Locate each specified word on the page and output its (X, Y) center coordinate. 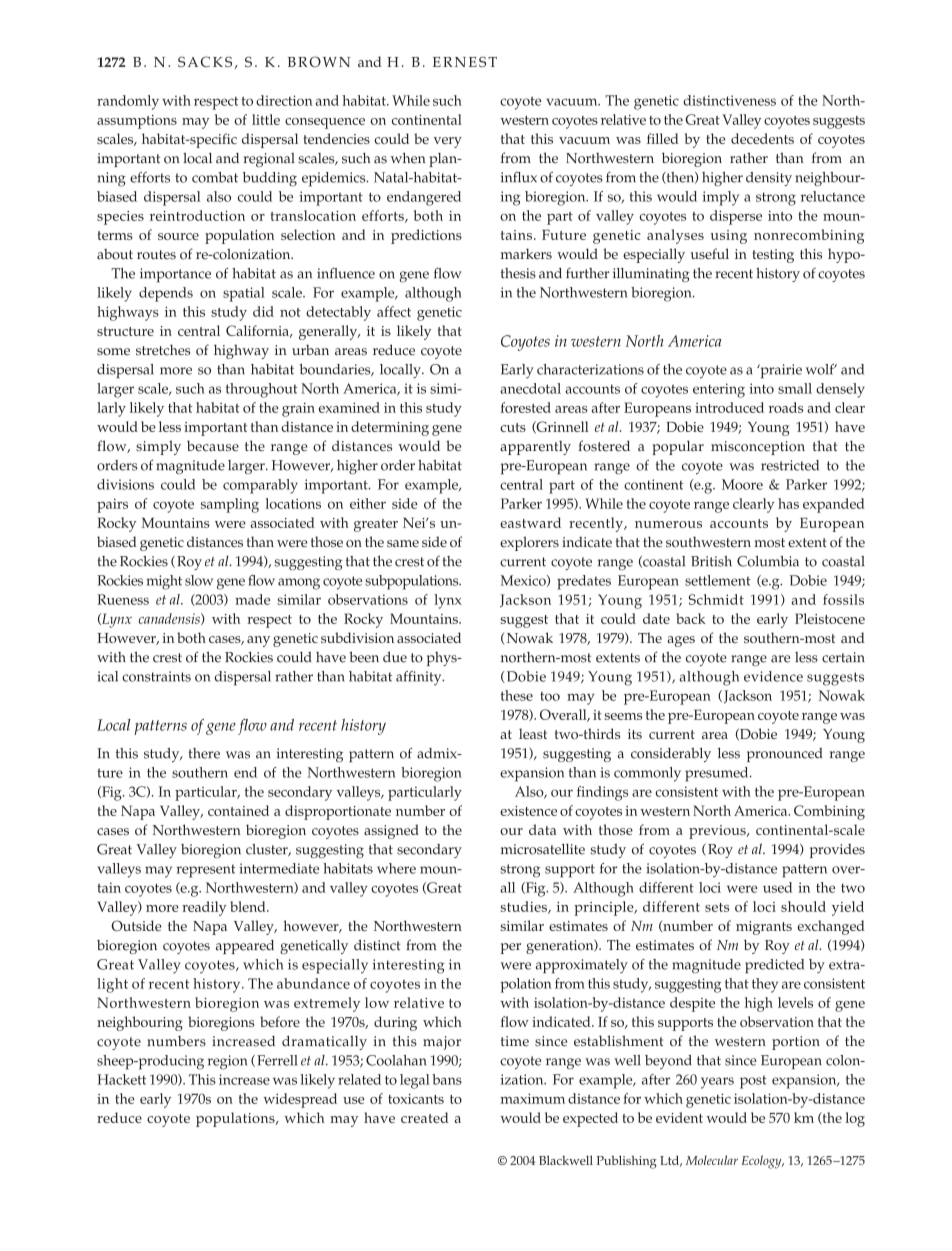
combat (215, 177)
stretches (163, 350)
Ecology (763, 1162)
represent (206, 871)
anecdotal (530, 388)
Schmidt (716, 599)
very (448, 142)
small (795, 388)
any (258, 641)
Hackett (121, 1079)
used (777, 887)
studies (525, 907)
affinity (420, 678)
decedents (762, 138)
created (424, 1117)
